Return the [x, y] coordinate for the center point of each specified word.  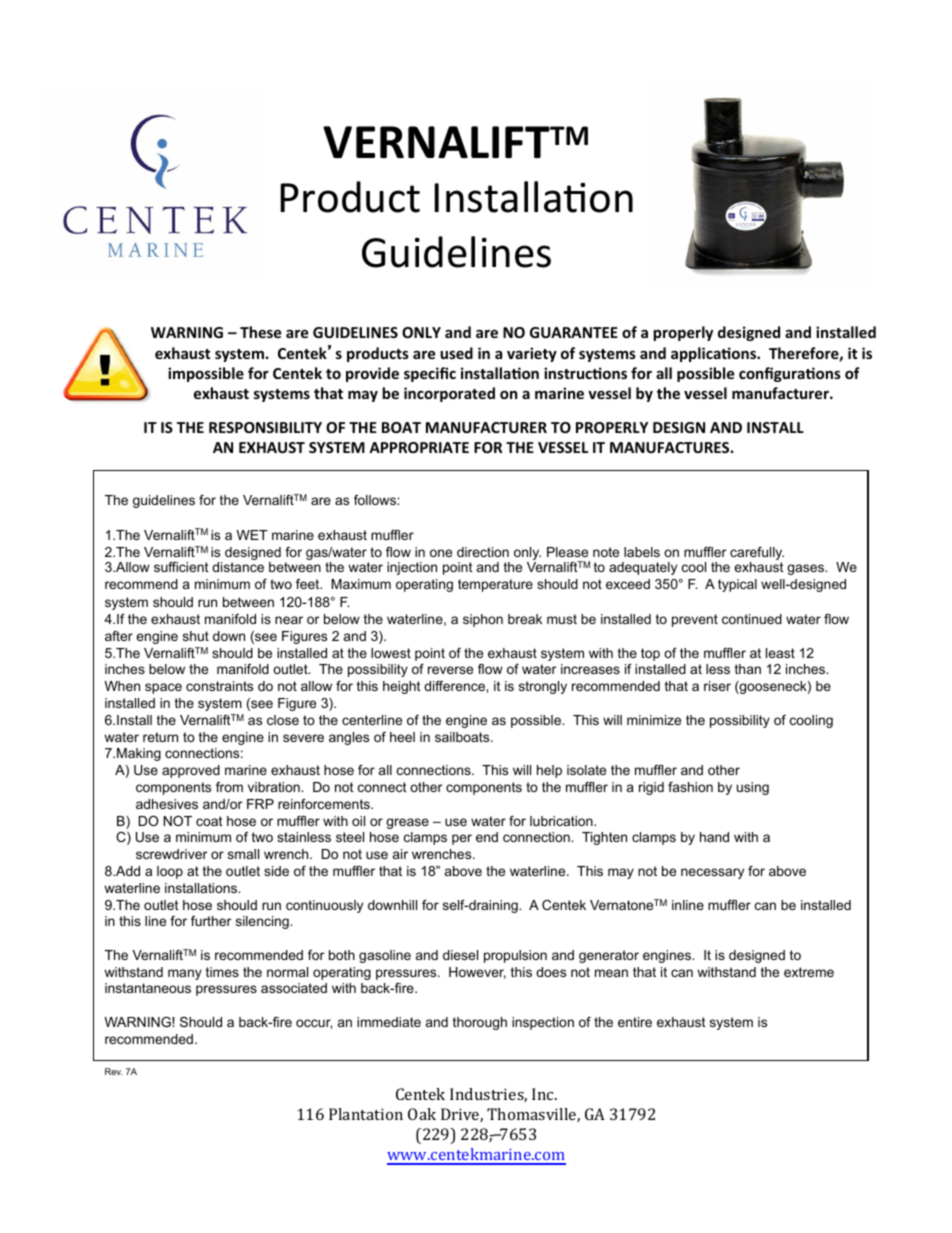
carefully [757, 555]
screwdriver [171, 854]
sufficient [181, 567]
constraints [219, 686]
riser [717, 686]
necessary [712, 873]
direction [483, 552]
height [402, 687]
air [400, 854]
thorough [480, 1023]
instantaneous [148, 988]
